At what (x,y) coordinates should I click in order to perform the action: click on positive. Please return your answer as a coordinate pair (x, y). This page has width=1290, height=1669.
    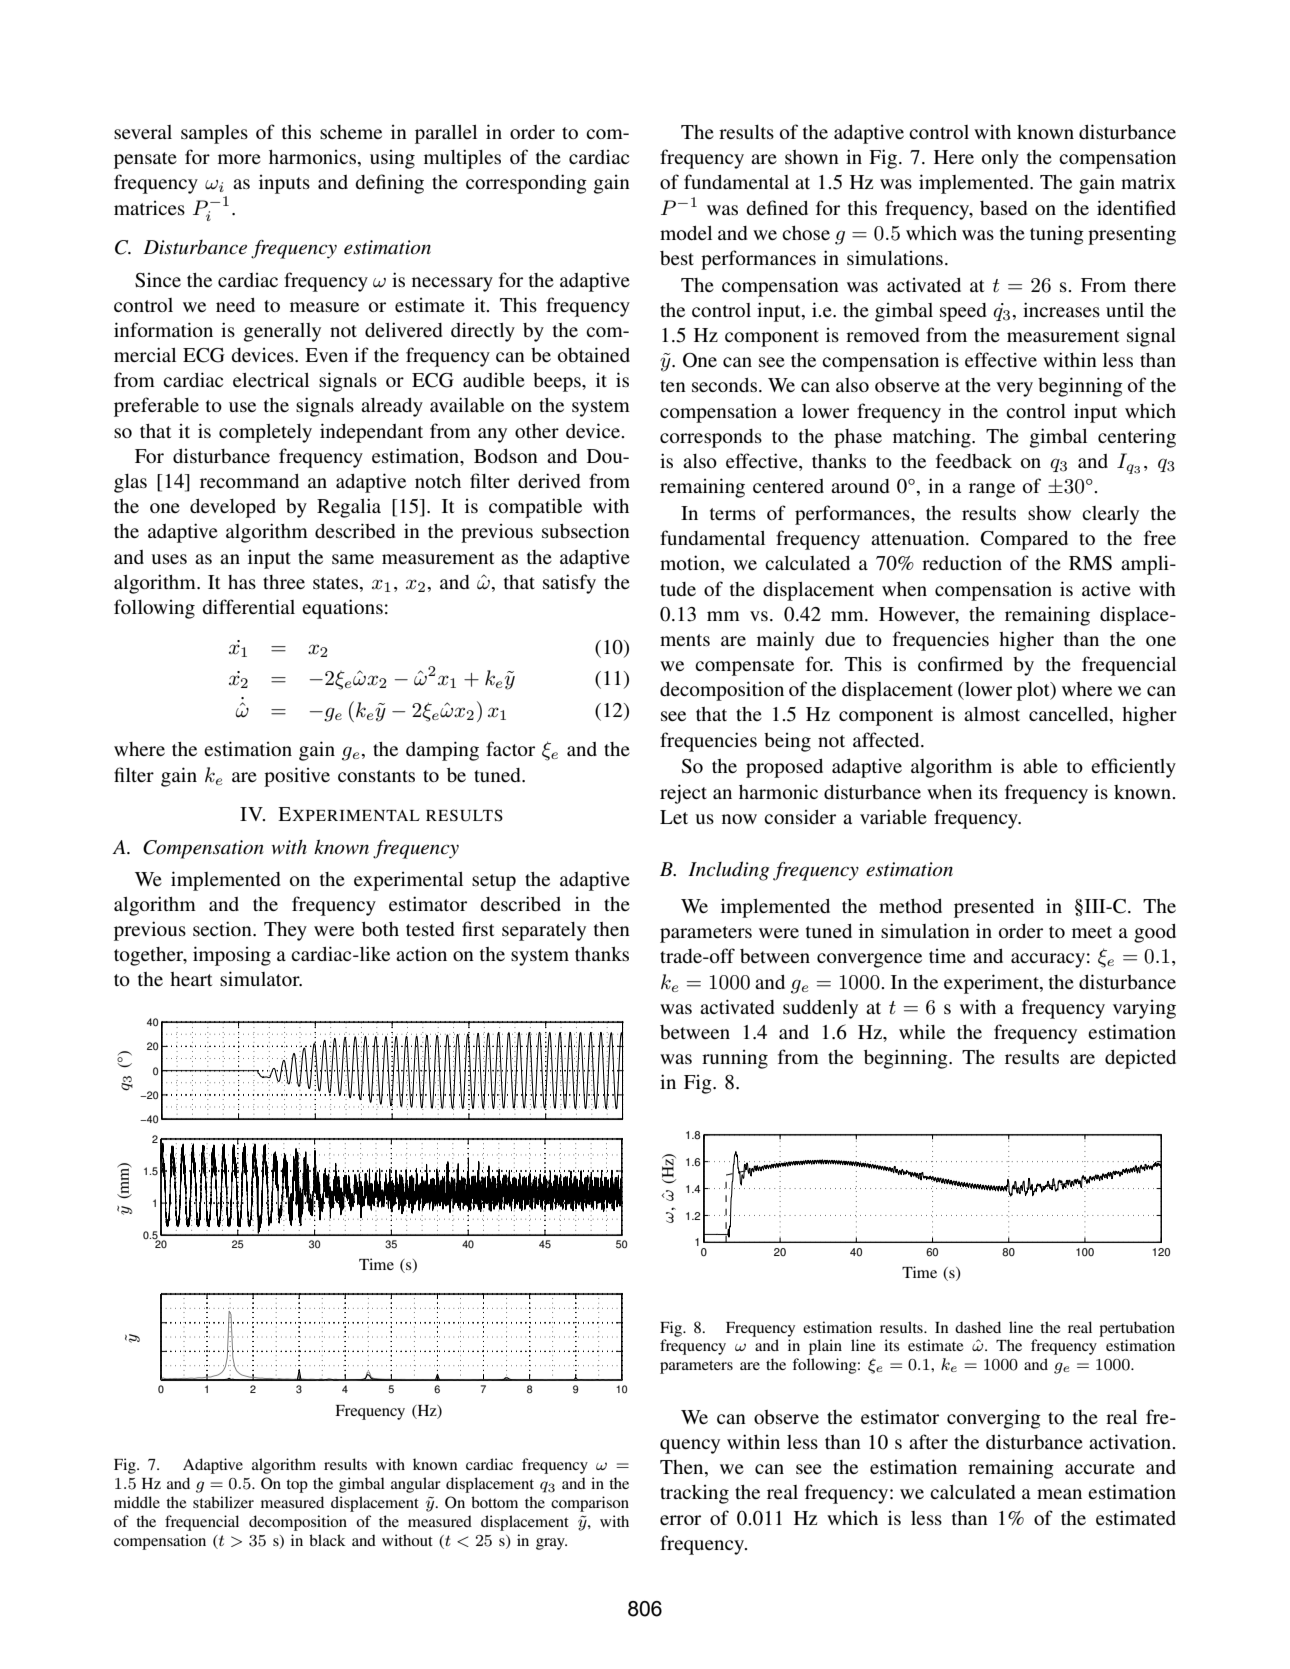
    Looking at the image, I should click on (297, 777).
